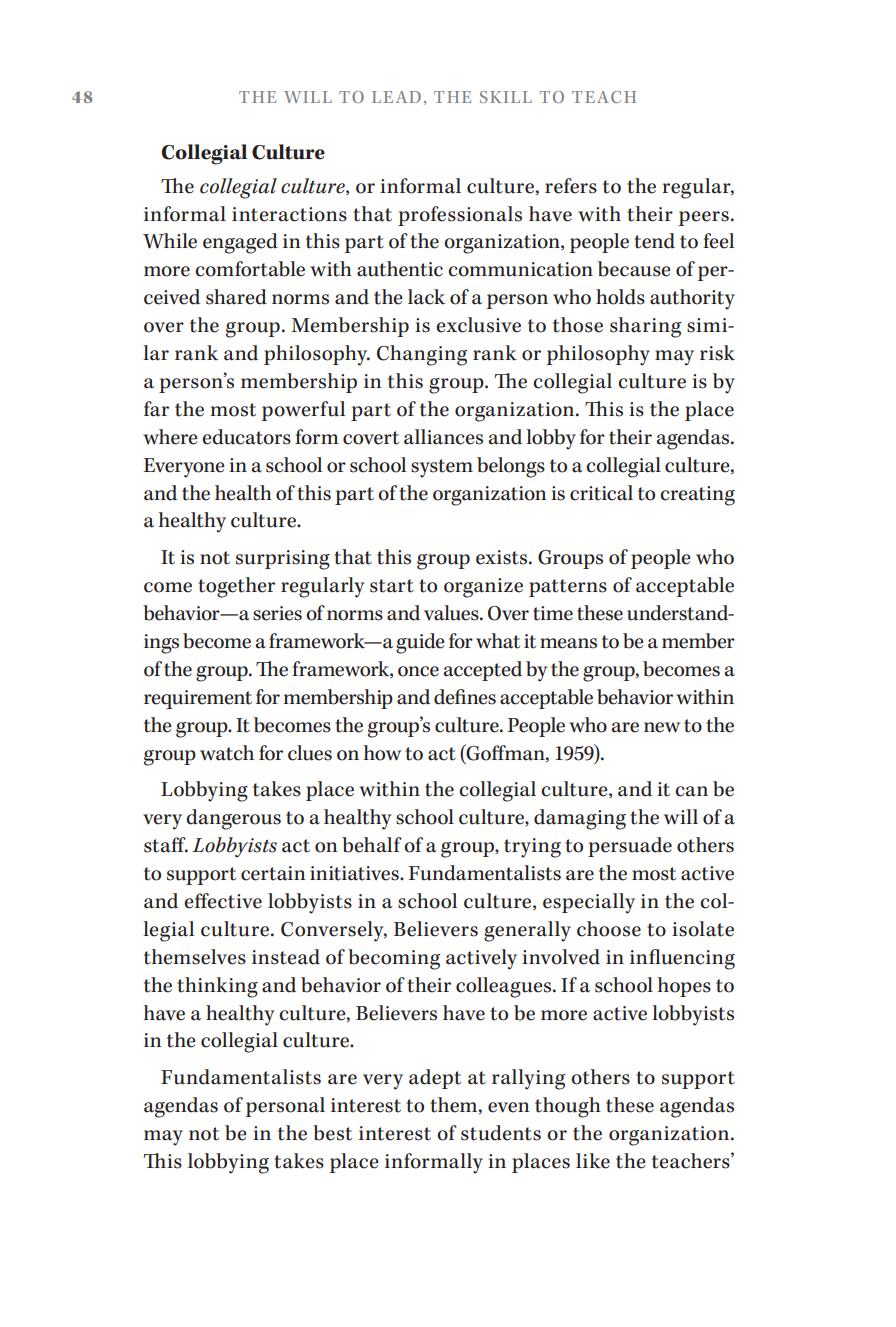 Image resolution: width=896 pixels, height=1327 pixels. Describe the element at coordinates (571, 186) in the document. I see `refers` at that location.
